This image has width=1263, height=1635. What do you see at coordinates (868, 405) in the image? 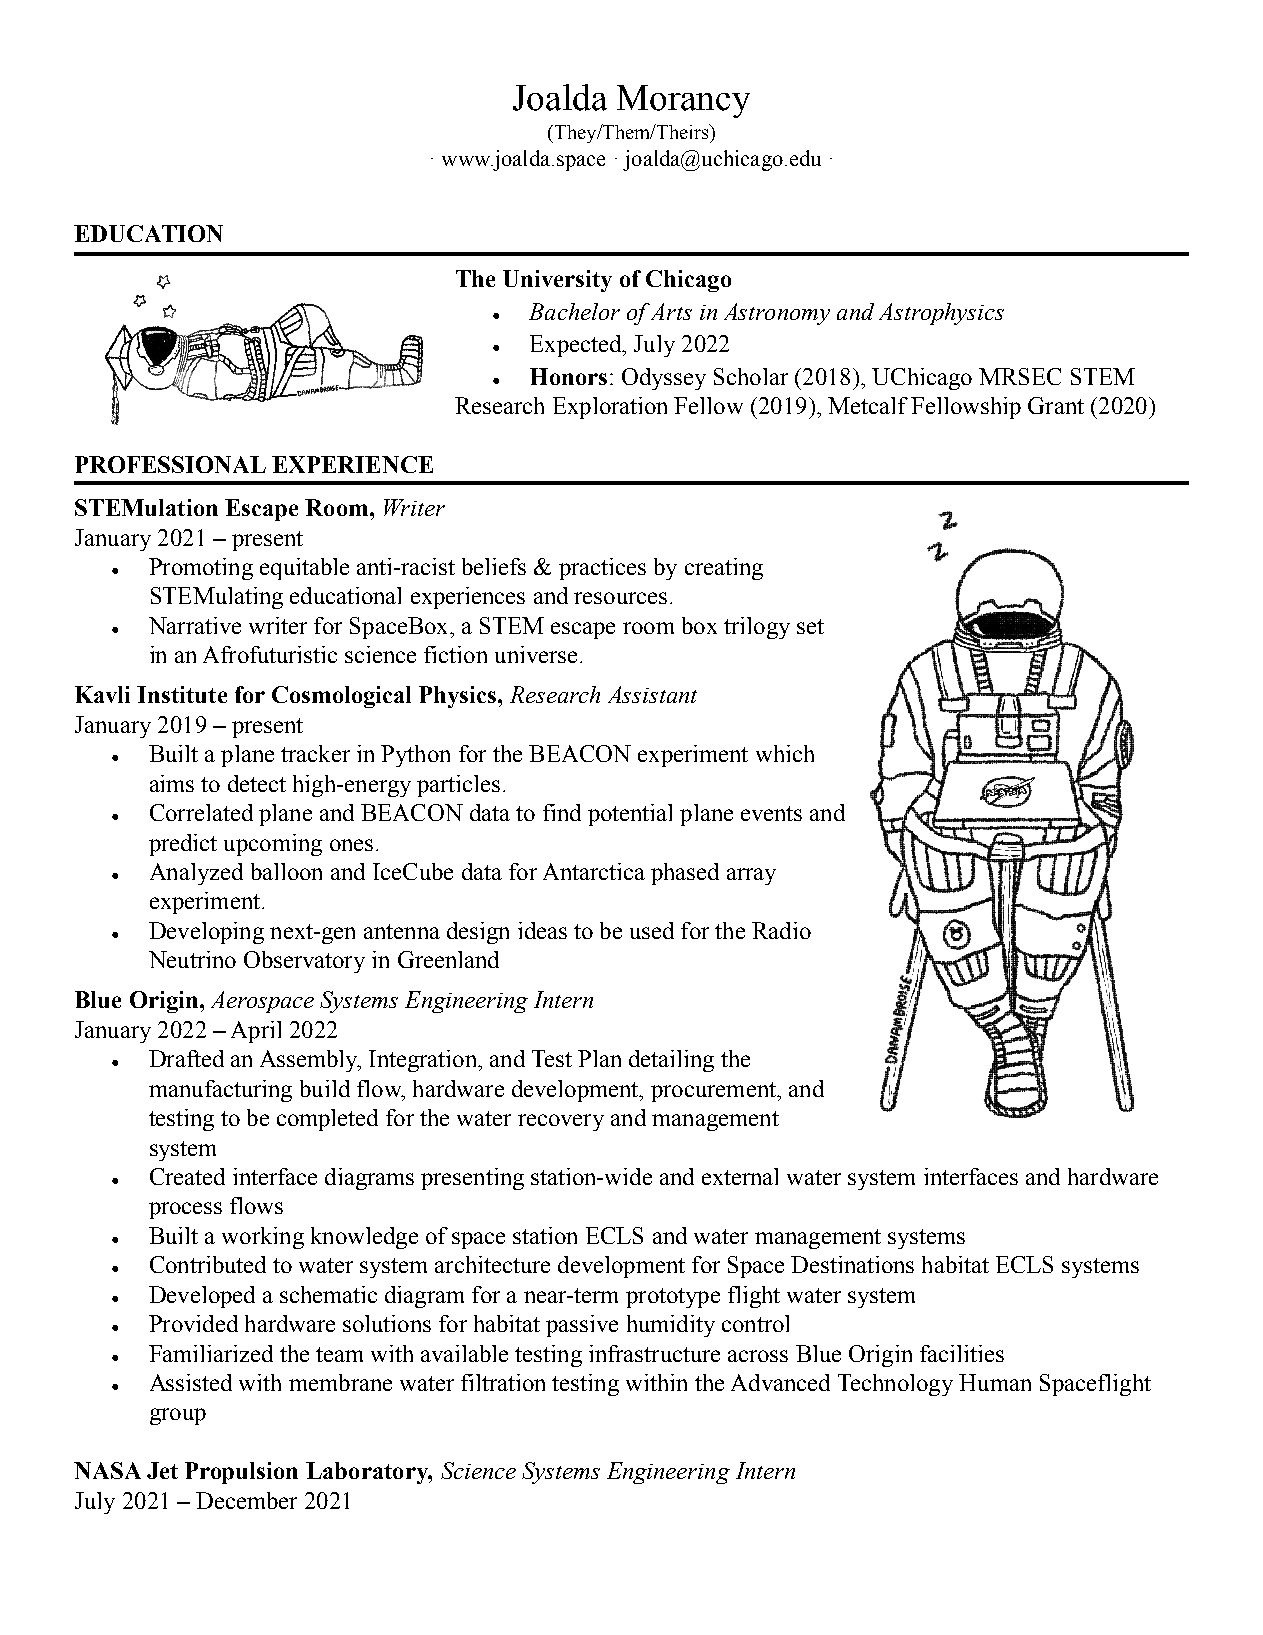
I see `Metcalf` at bounding box center [868, 405].
